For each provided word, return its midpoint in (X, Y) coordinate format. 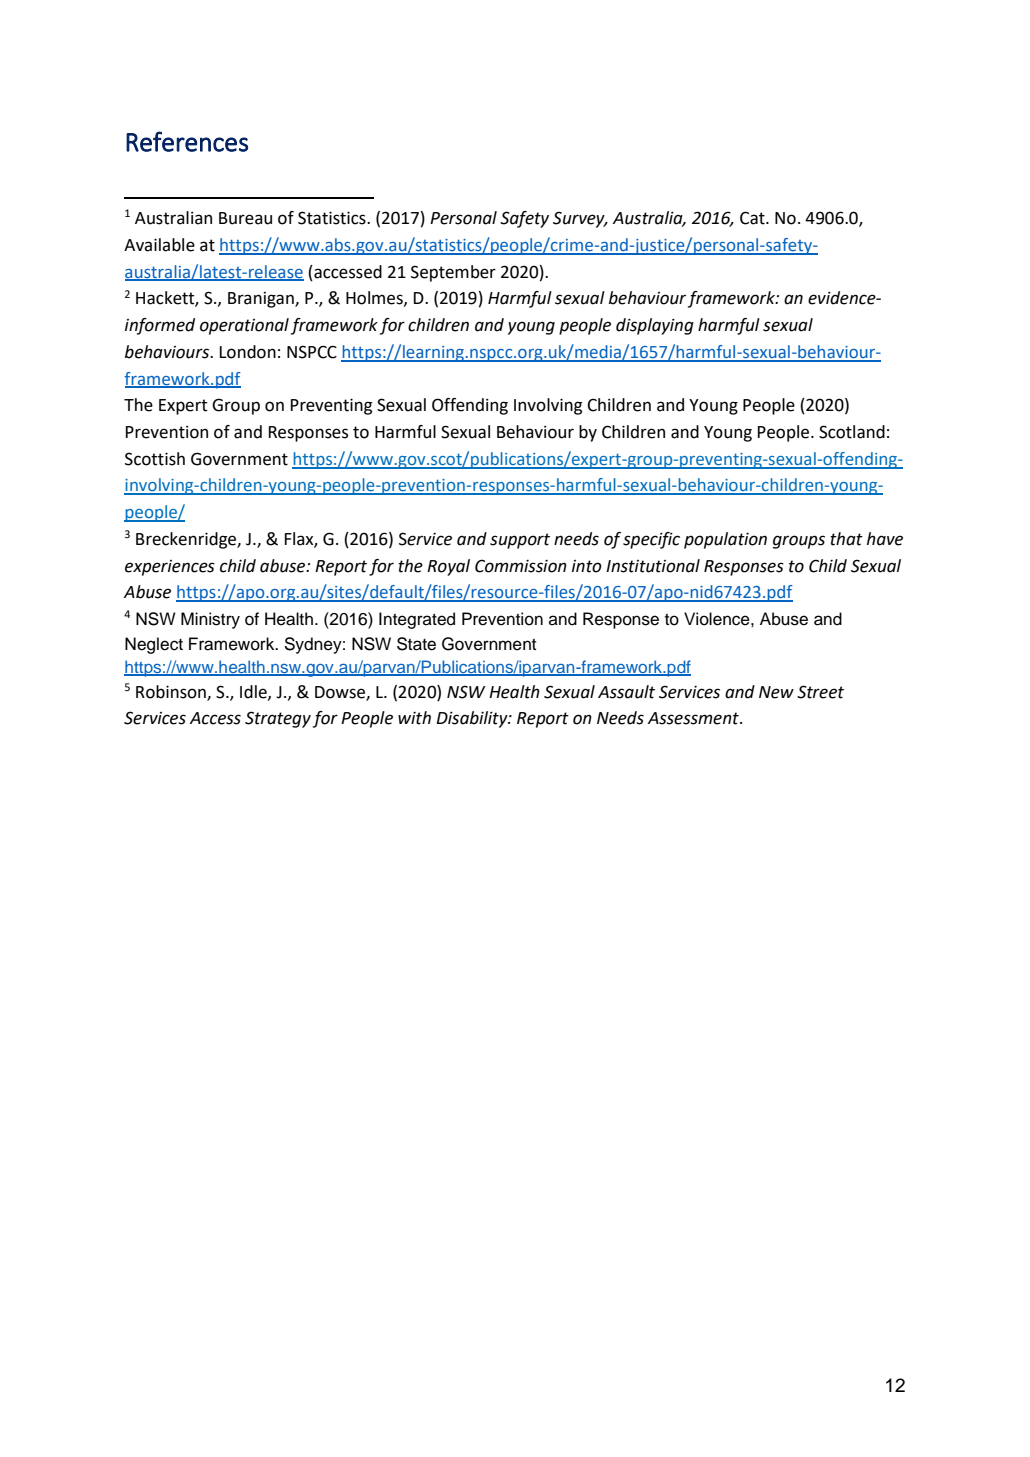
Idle (254, 692)
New (776, 692)
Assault (626, 692)
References (187, 141)
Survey (580, 219)
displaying (655, 326)
